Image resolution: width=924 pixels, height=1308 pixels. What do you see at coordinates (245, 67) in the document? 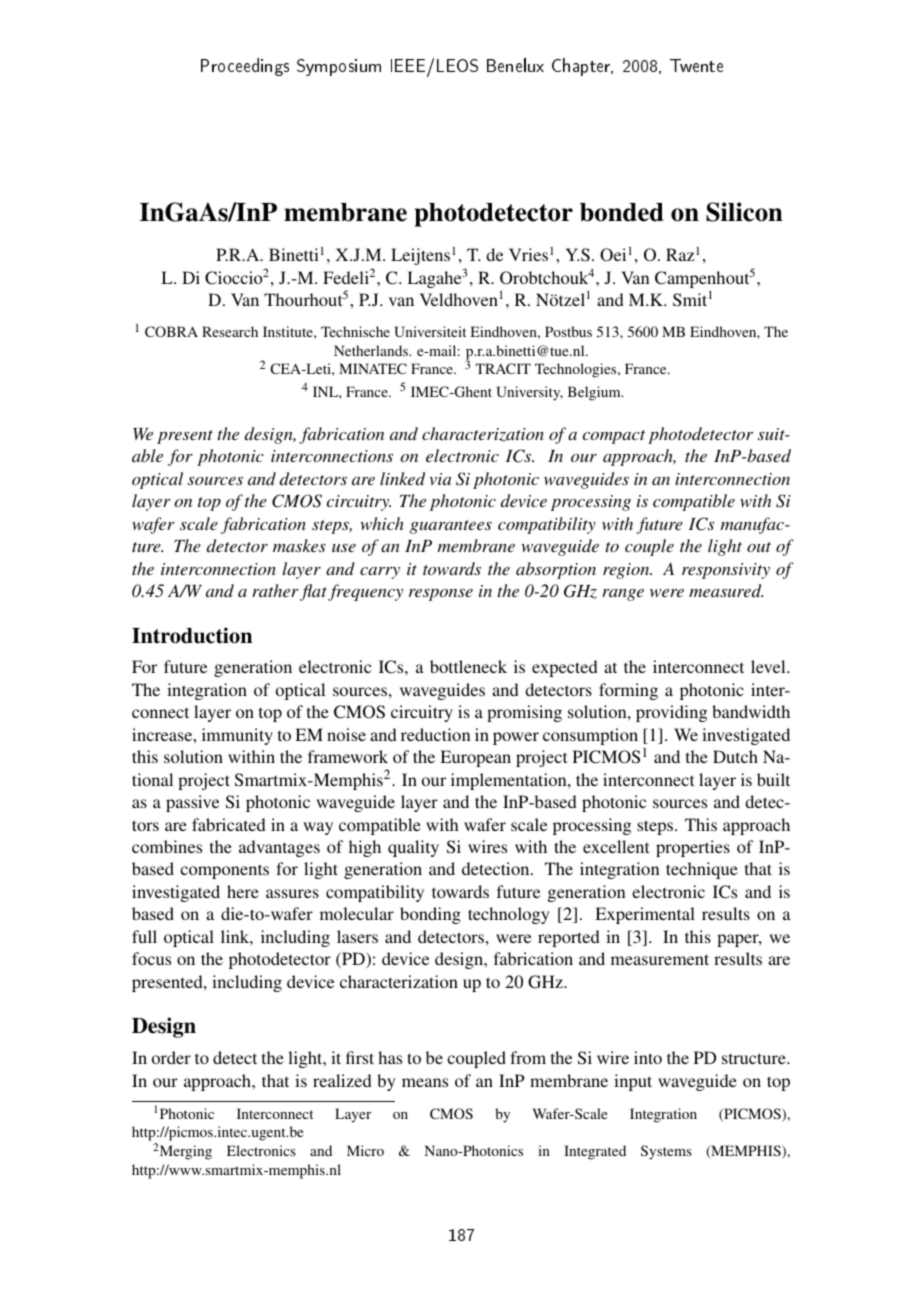
I see `Proceedings` at bounding box center [245, 67].
